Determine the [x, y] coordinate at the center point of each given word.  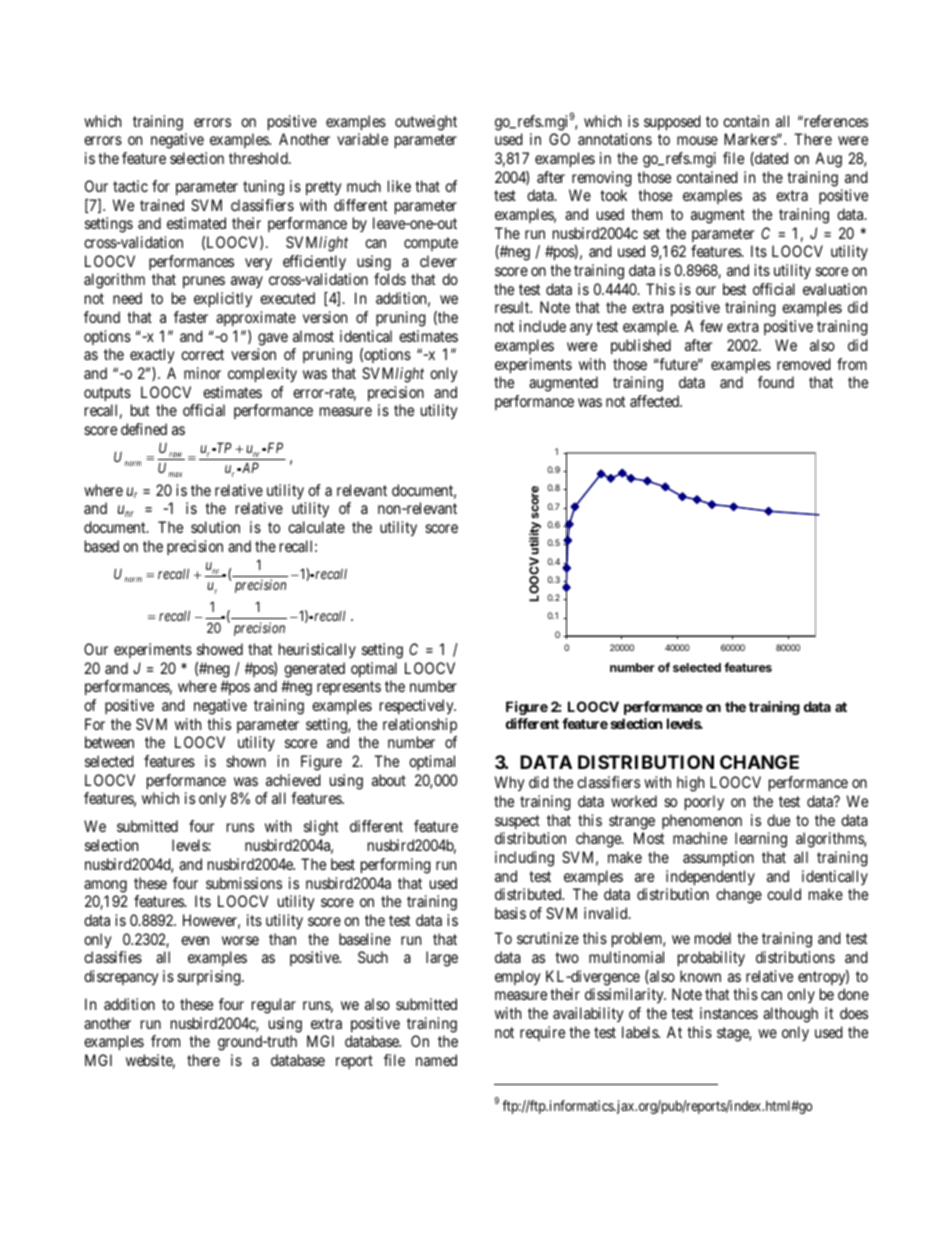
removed [804, 364]
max [175, 474]
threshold [259, 158]
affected [655, 401]
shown [246, 761]
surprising [210, 978]
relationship [420, 725]
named [436, 1060]
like [399, 186]
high [690, 784]
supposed [672, 123]
